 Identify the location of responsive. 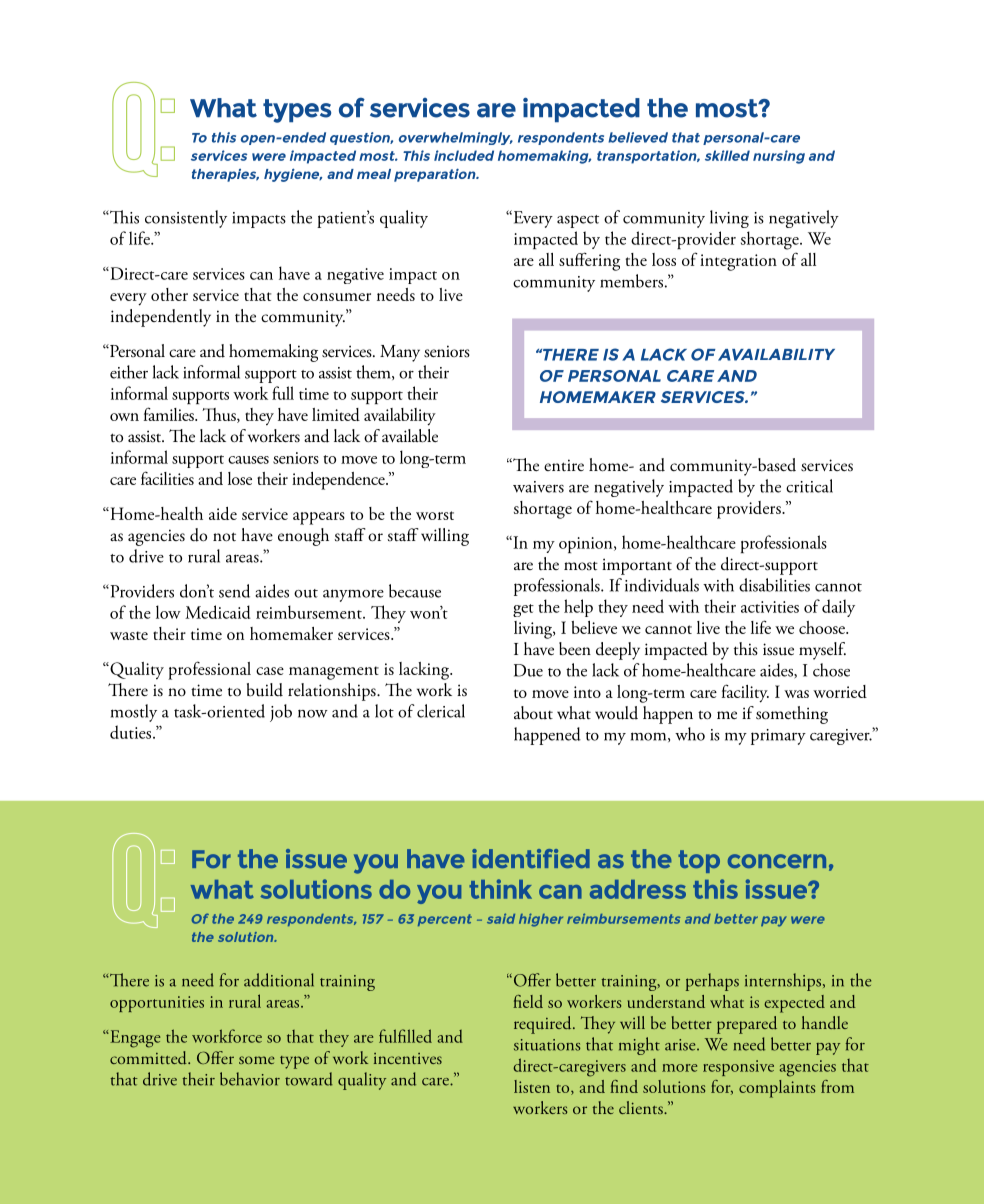
(738, 1068).
